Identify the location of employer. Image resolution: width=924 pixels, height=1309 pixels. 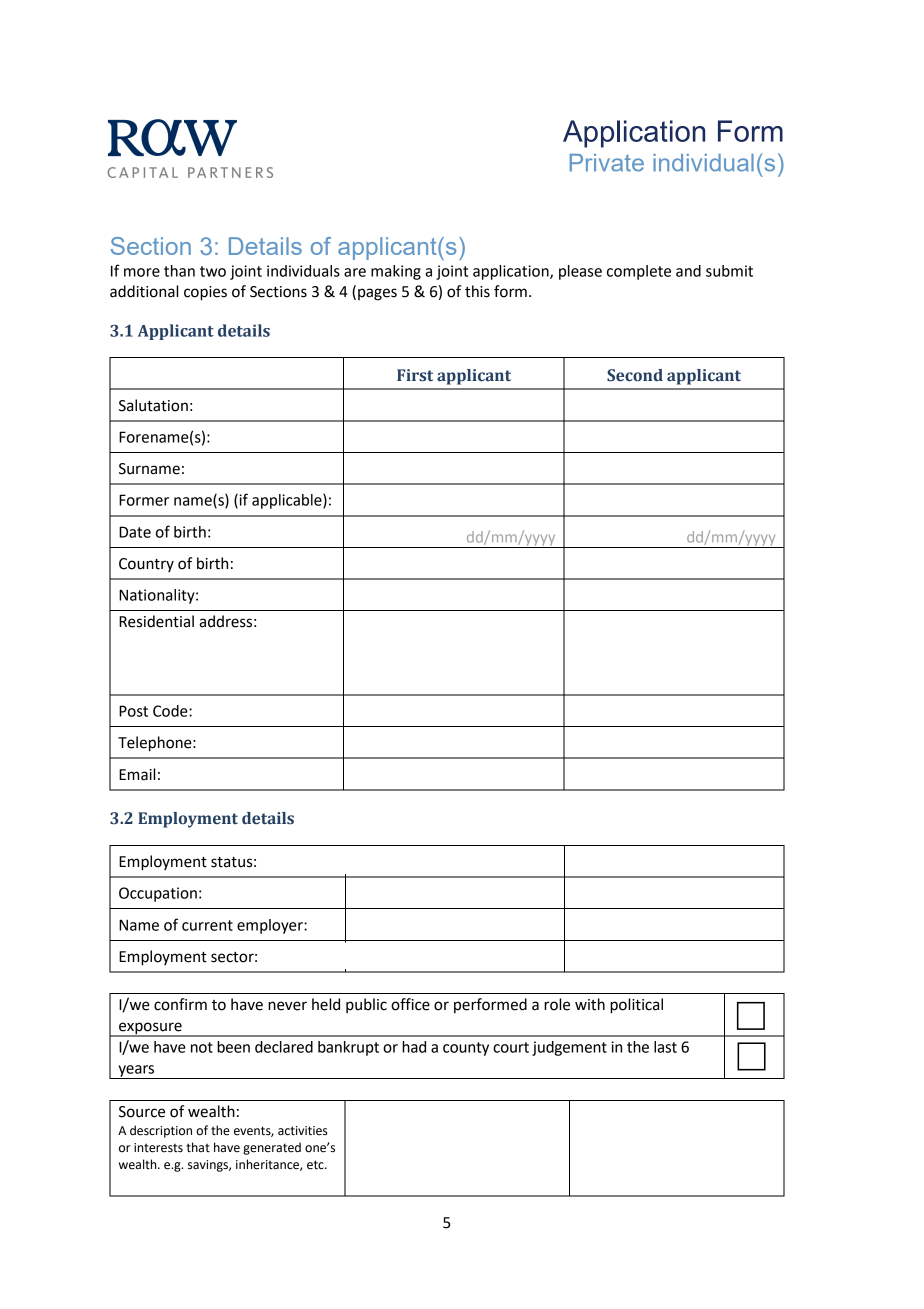
(271, 926).
